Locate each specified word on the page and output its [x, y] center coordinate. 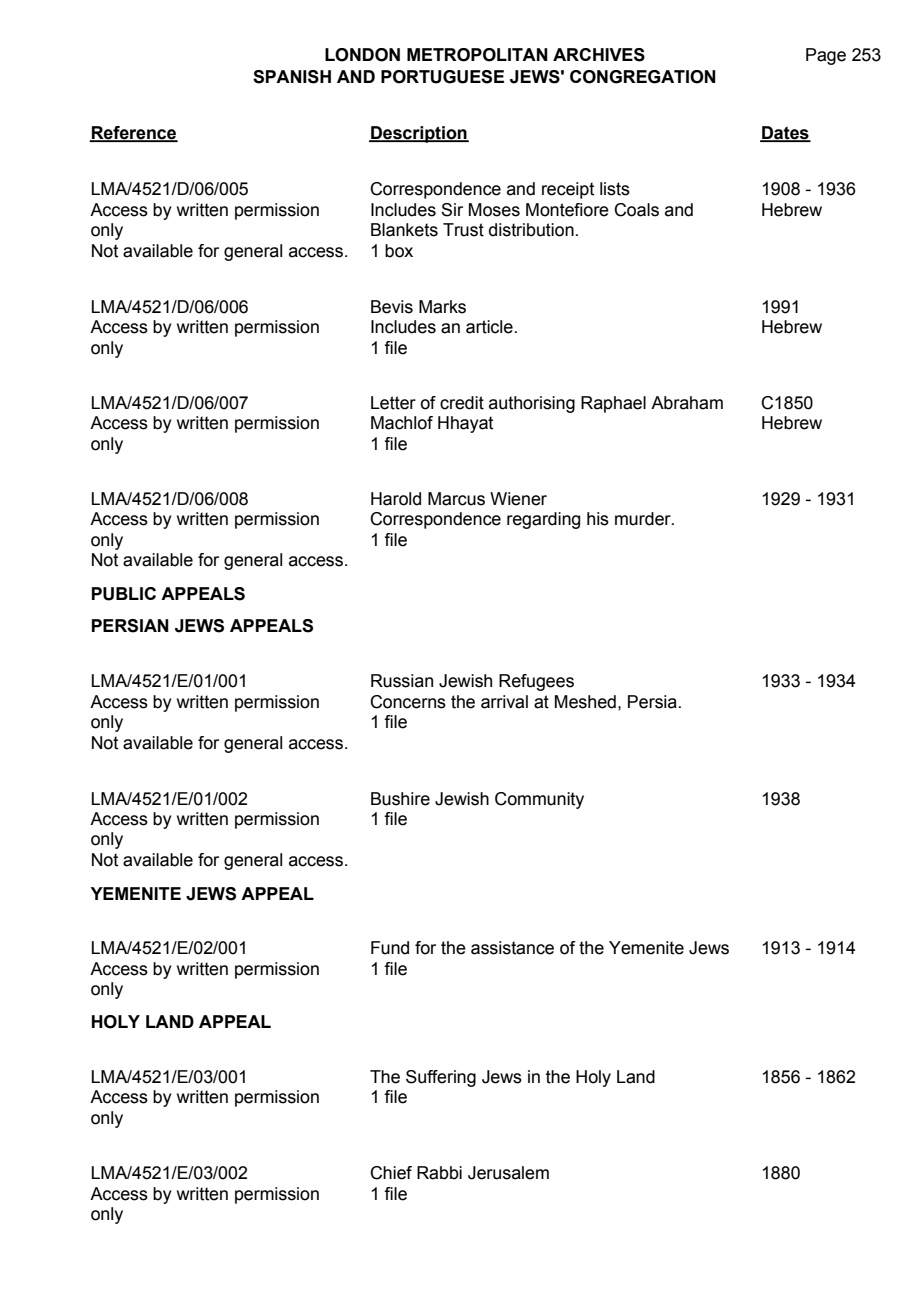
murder [644, 519]
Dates [785, 134]
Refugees [536, 682]
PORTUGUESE [442, 77]
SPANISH [292, 77]
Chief [391, 1173]
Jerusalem [508, 1173]
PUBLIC [124, 594]
